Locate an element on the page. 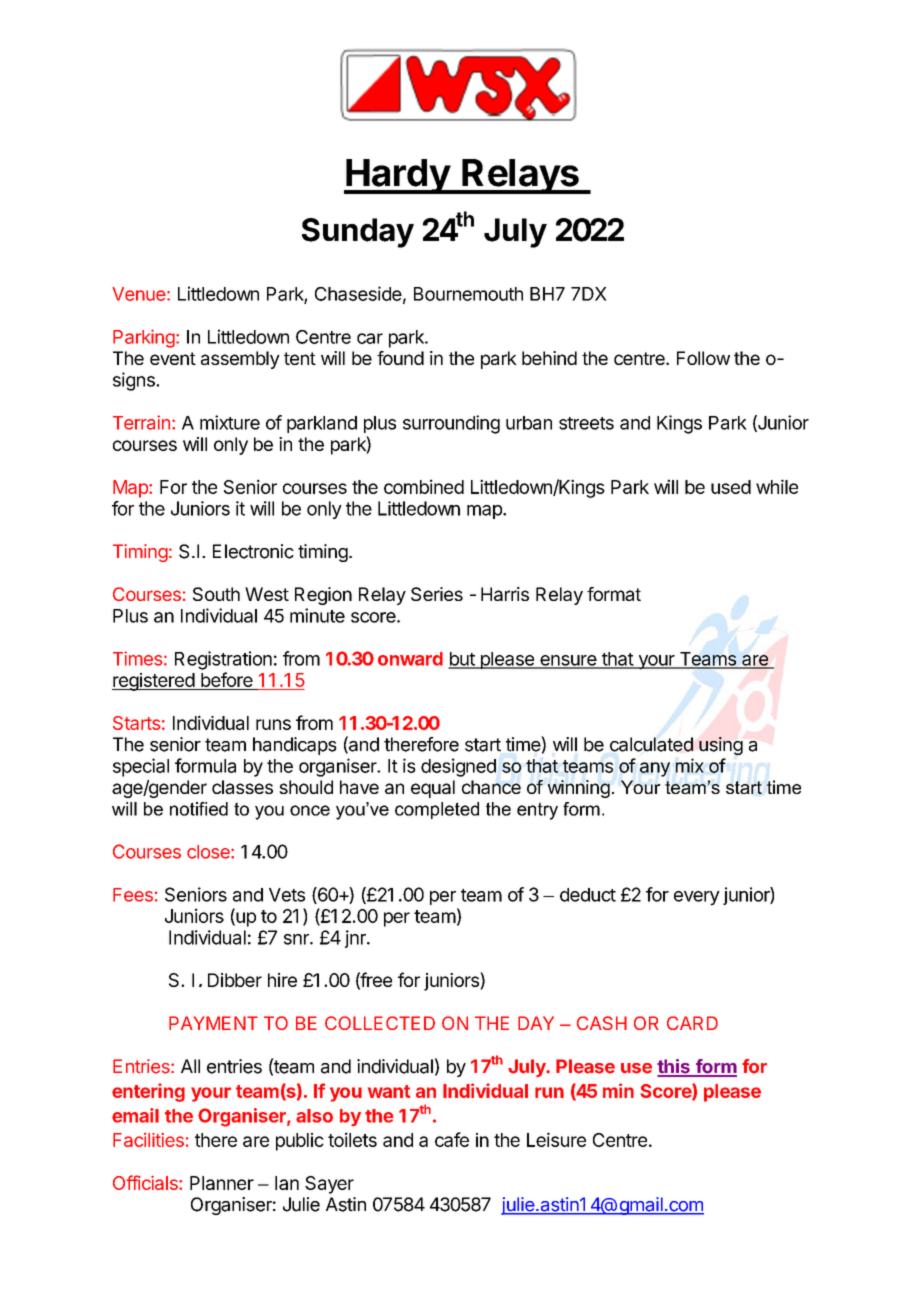 The image size is (924, 1307). completed is located at coordinates (437, 810).
